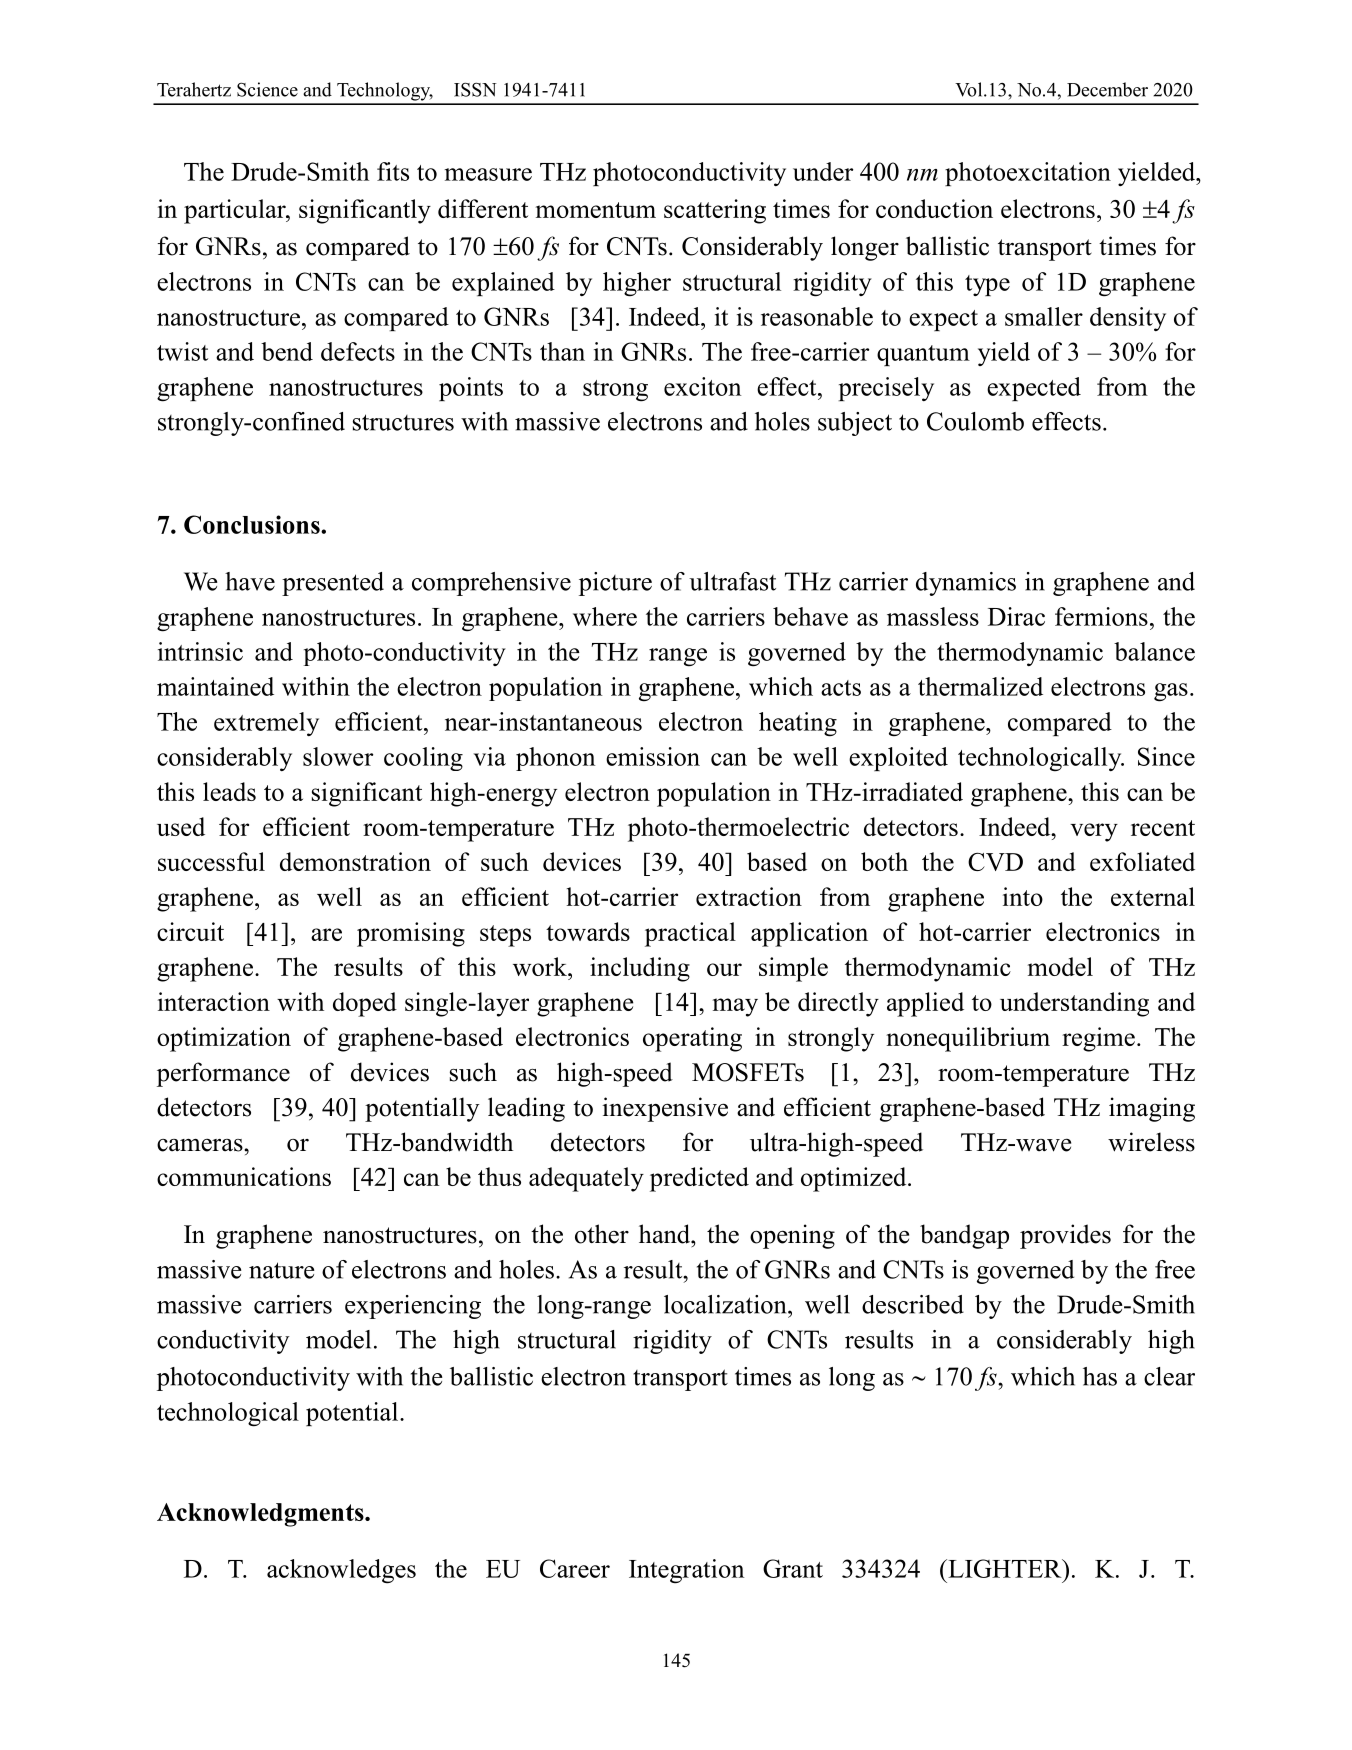  What do you see at coordinates (253, 524) in the screenshot?
I see `Conclusions` at bounding box center [253, 524].
